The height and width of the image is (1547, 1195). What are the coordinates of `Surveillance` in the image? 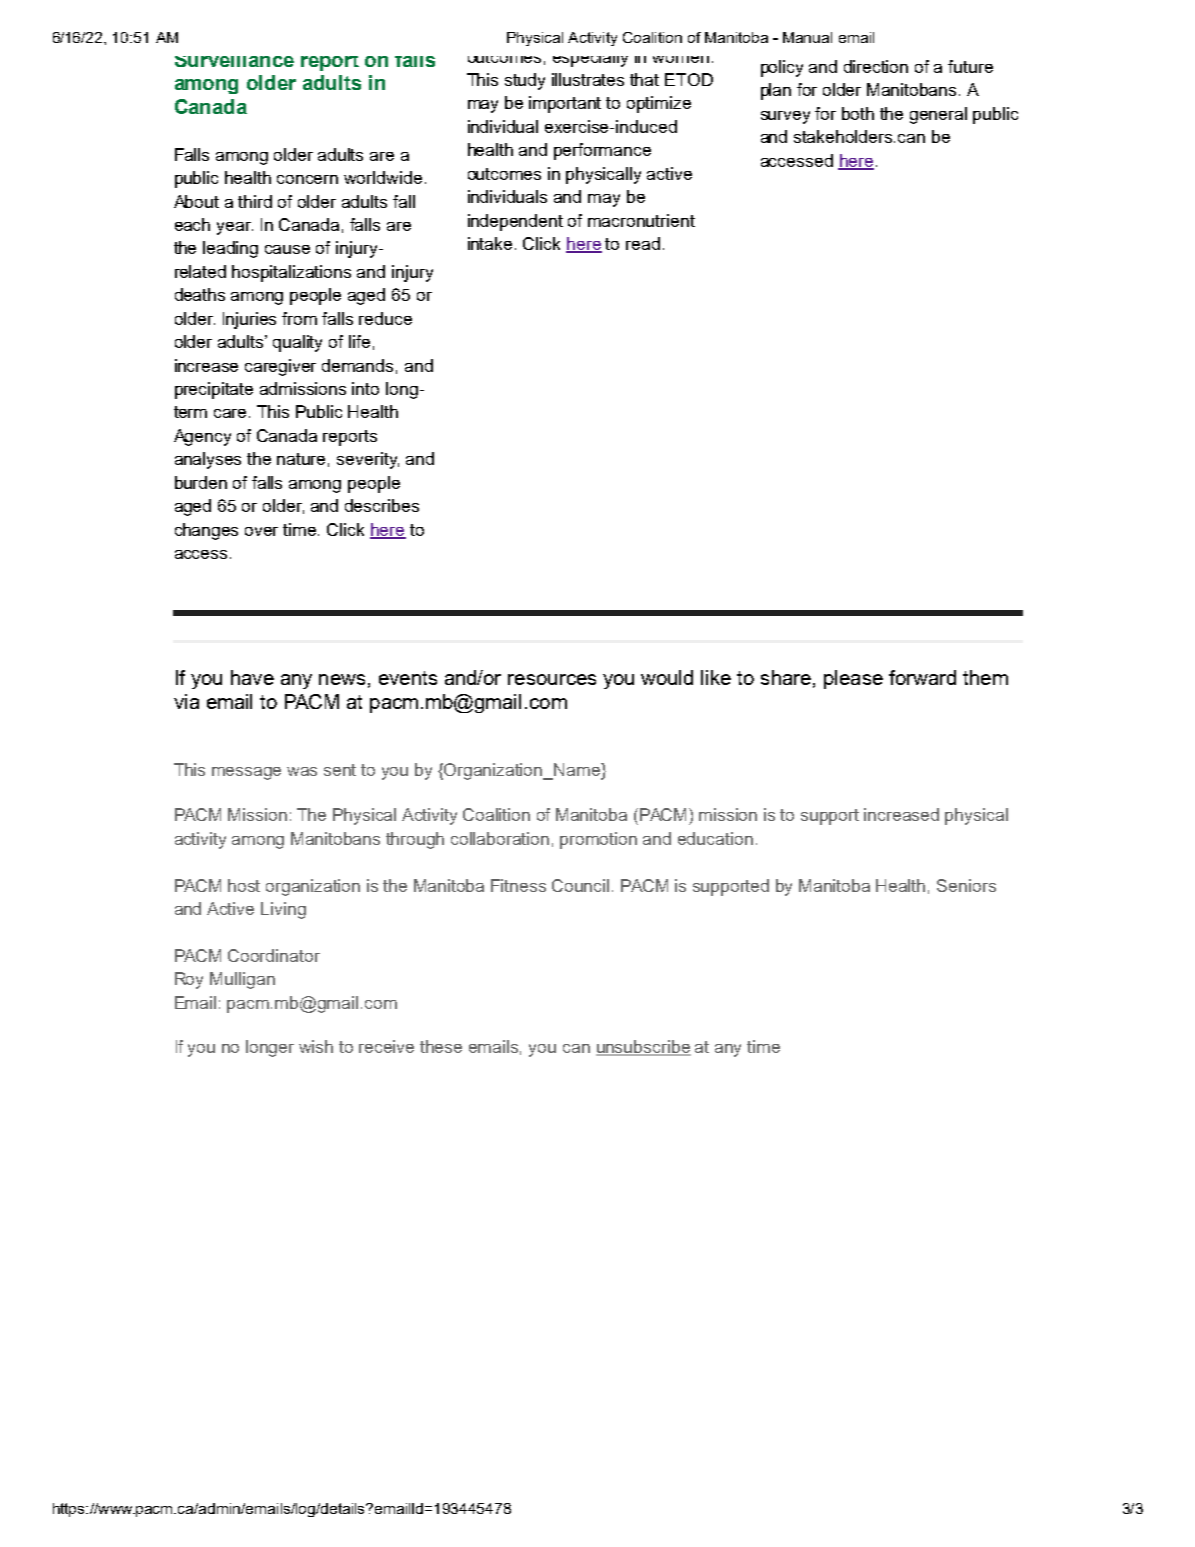 It's located at (234, 61).
